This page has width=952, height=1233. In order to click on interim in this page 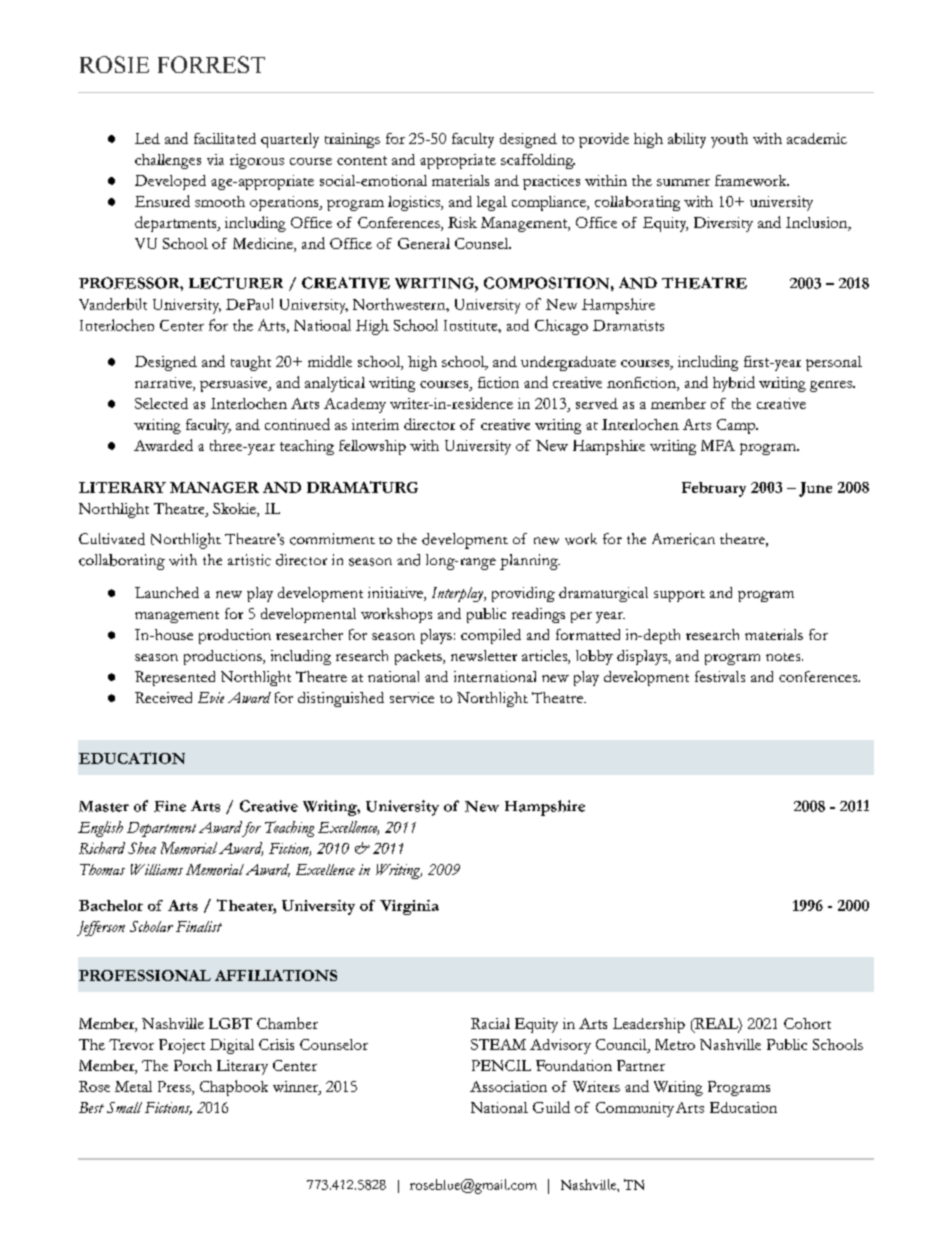, I will do `click(375, 424)`.
